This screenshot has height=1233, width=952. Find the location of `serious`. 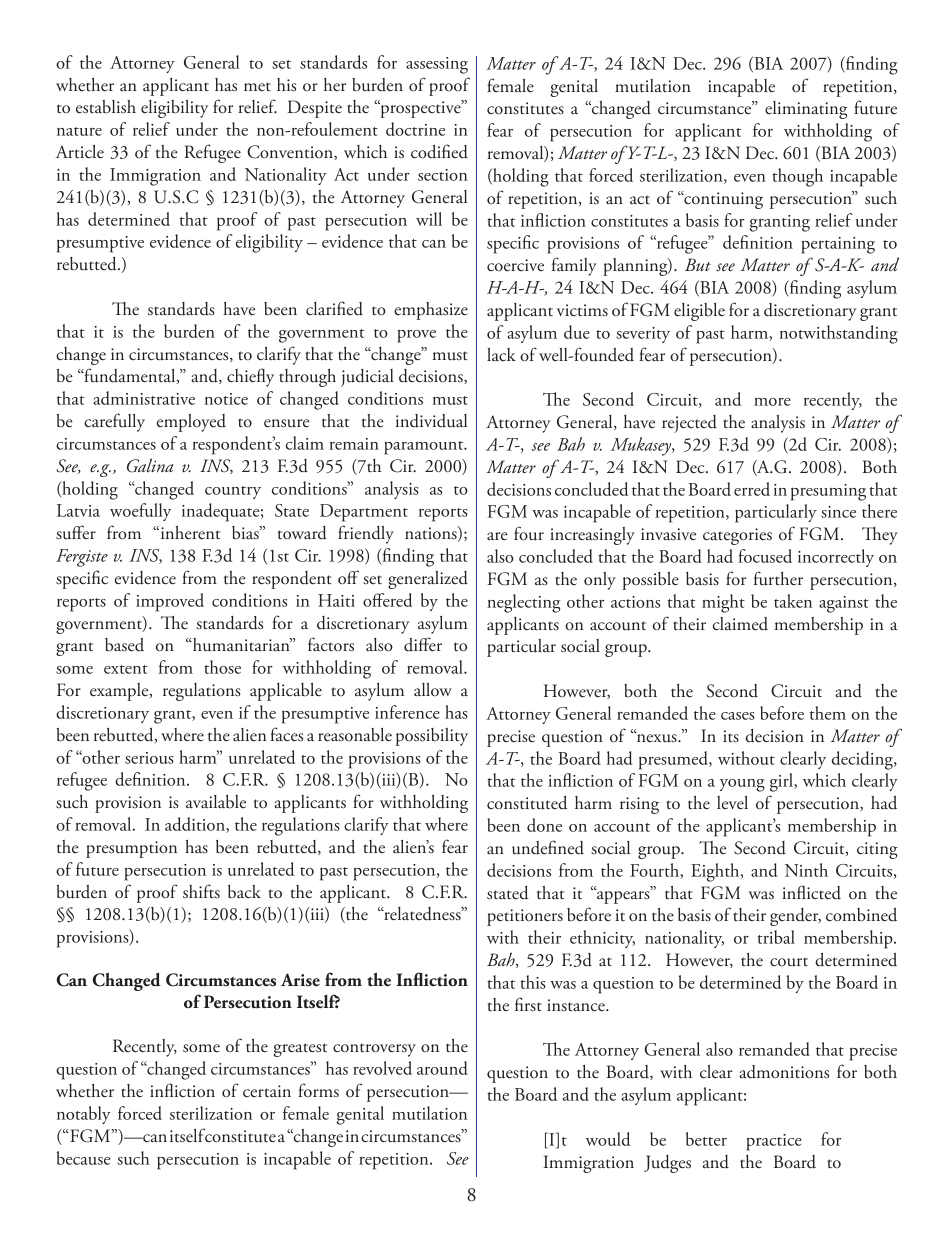

serious is located at coordinates (149, 758).
